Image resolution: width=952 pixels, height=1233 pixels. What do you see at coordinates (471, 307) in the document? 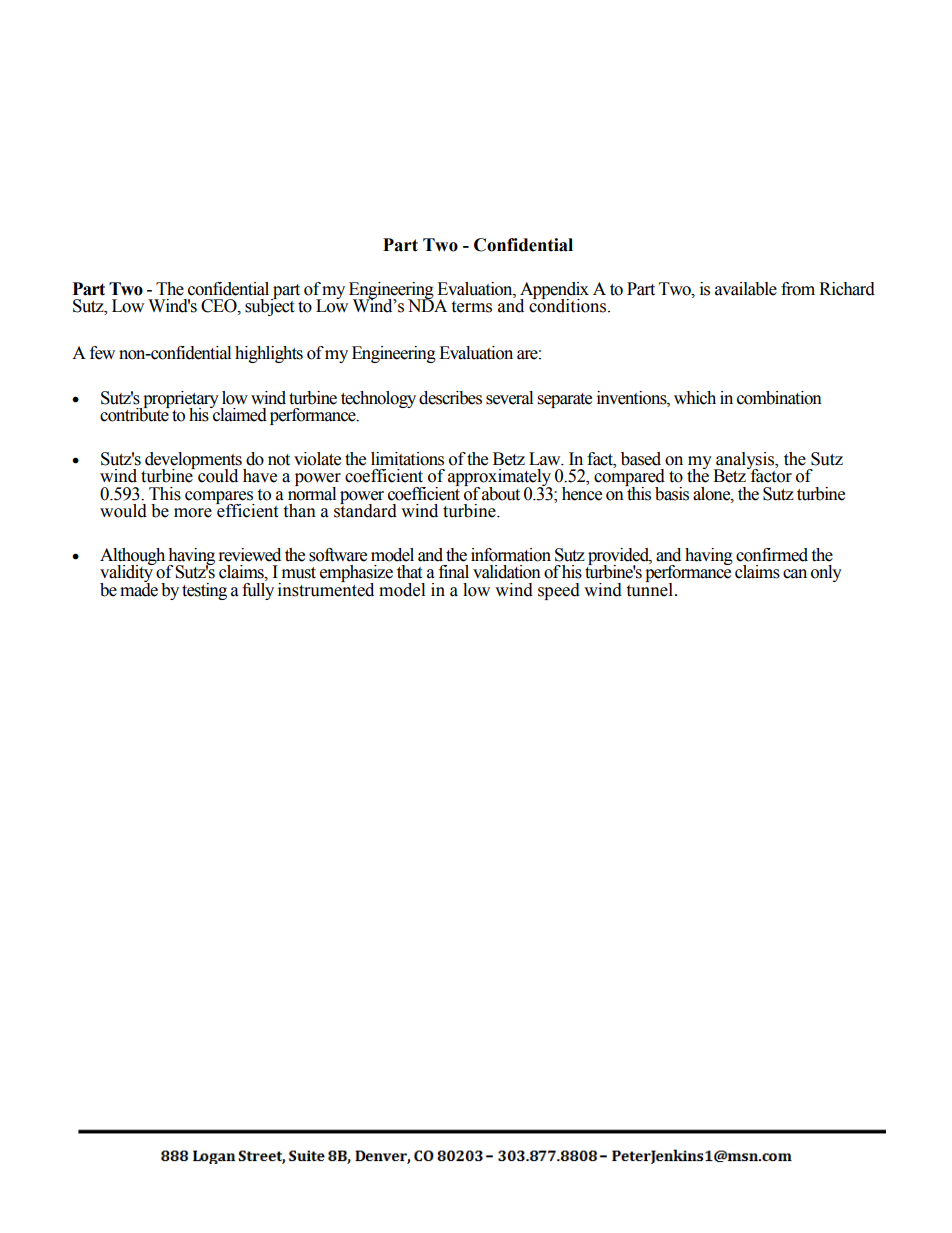
I see `terms` at bounding box center [471, 307].
